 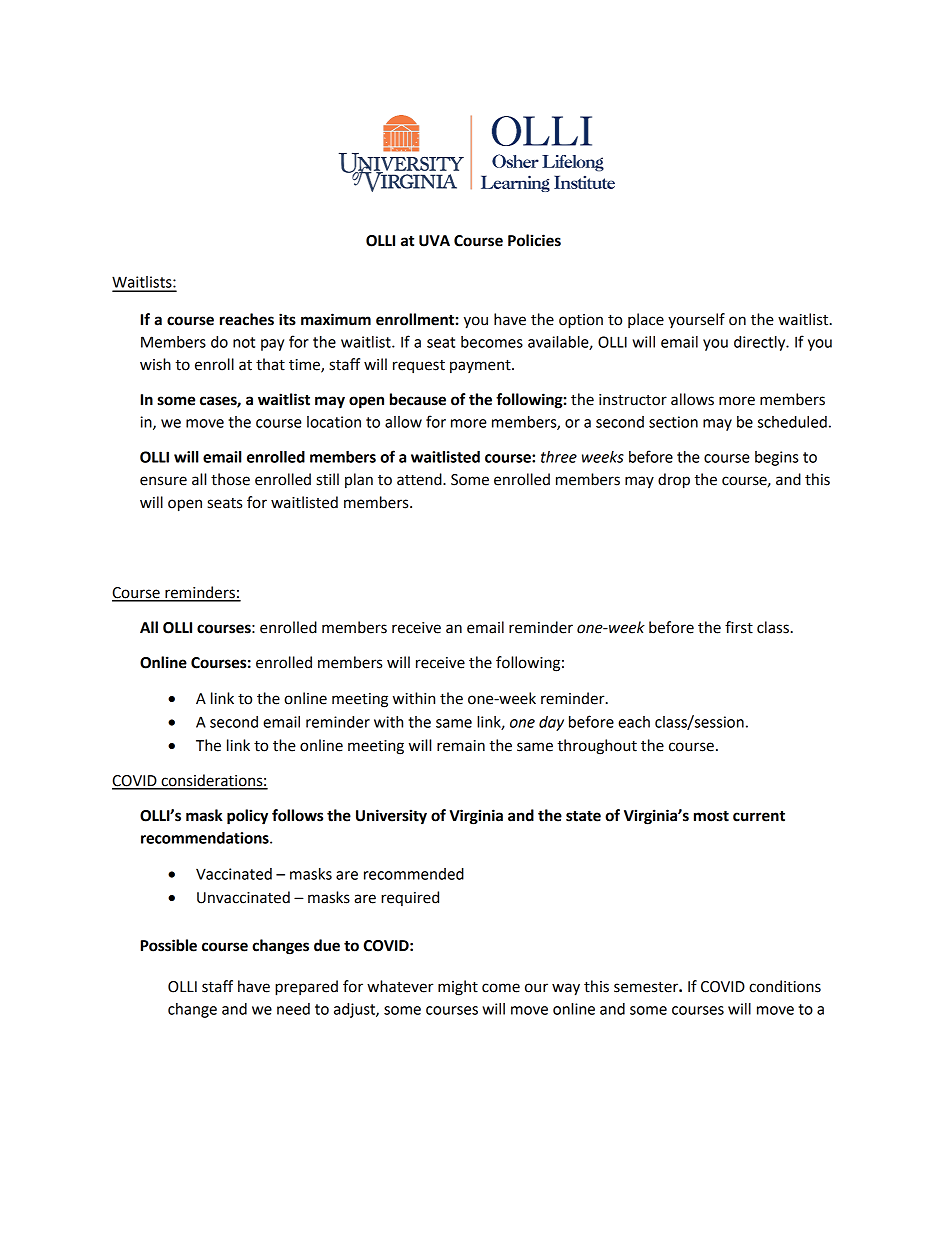 What do you see at coordinates (420, 479) in the image?
I see `attend` at bounding box center [420, 479].
